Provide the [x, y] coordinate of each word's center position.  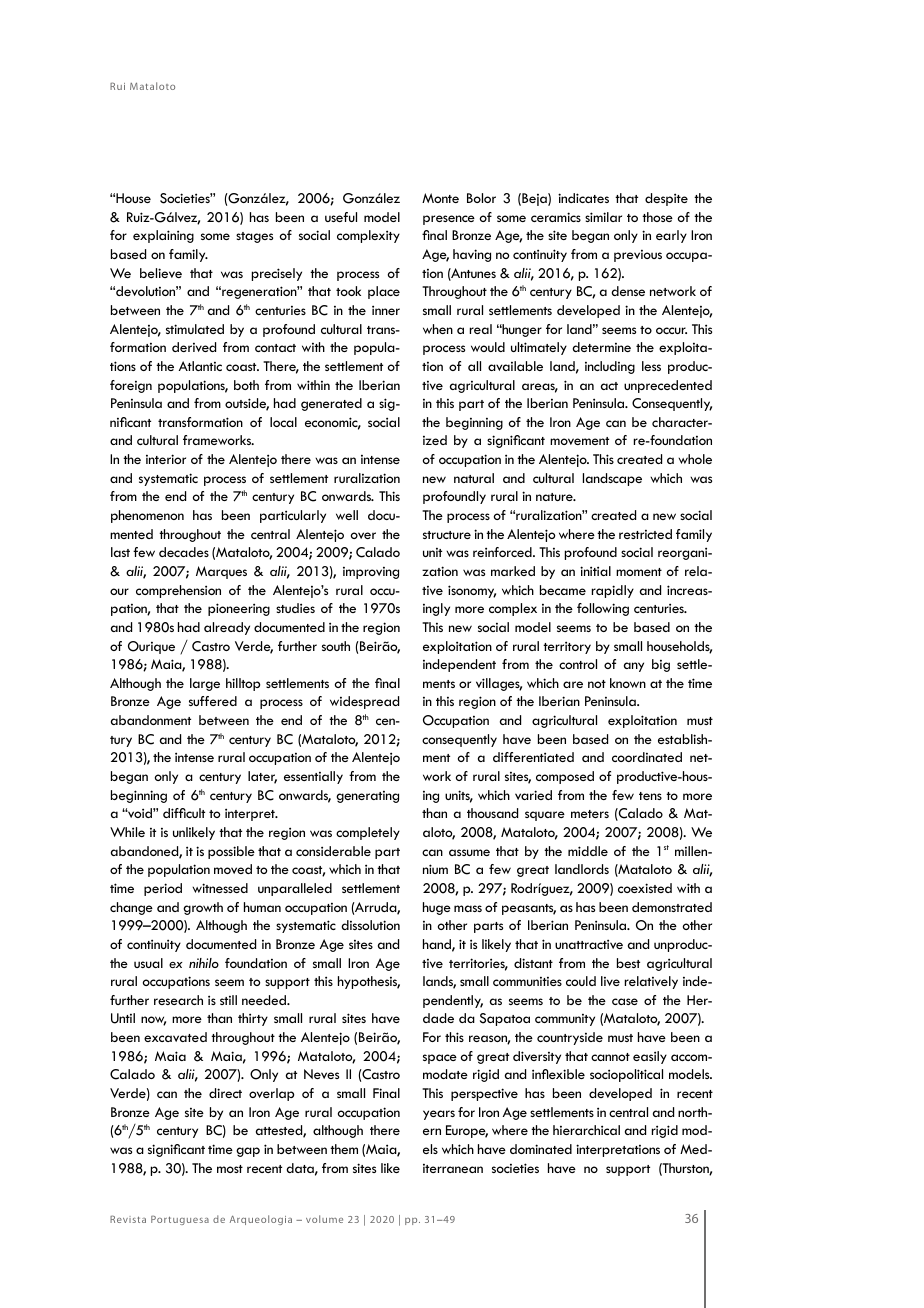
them [344, 1149]
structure [447, 535]
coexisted [645, 888]
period [163, 889]
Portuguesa [180, 1220]
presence [449, 220]
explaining [163, 236]
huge [437, 908]
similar [603, 217]
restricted [645, 534]
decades [184, 552]
